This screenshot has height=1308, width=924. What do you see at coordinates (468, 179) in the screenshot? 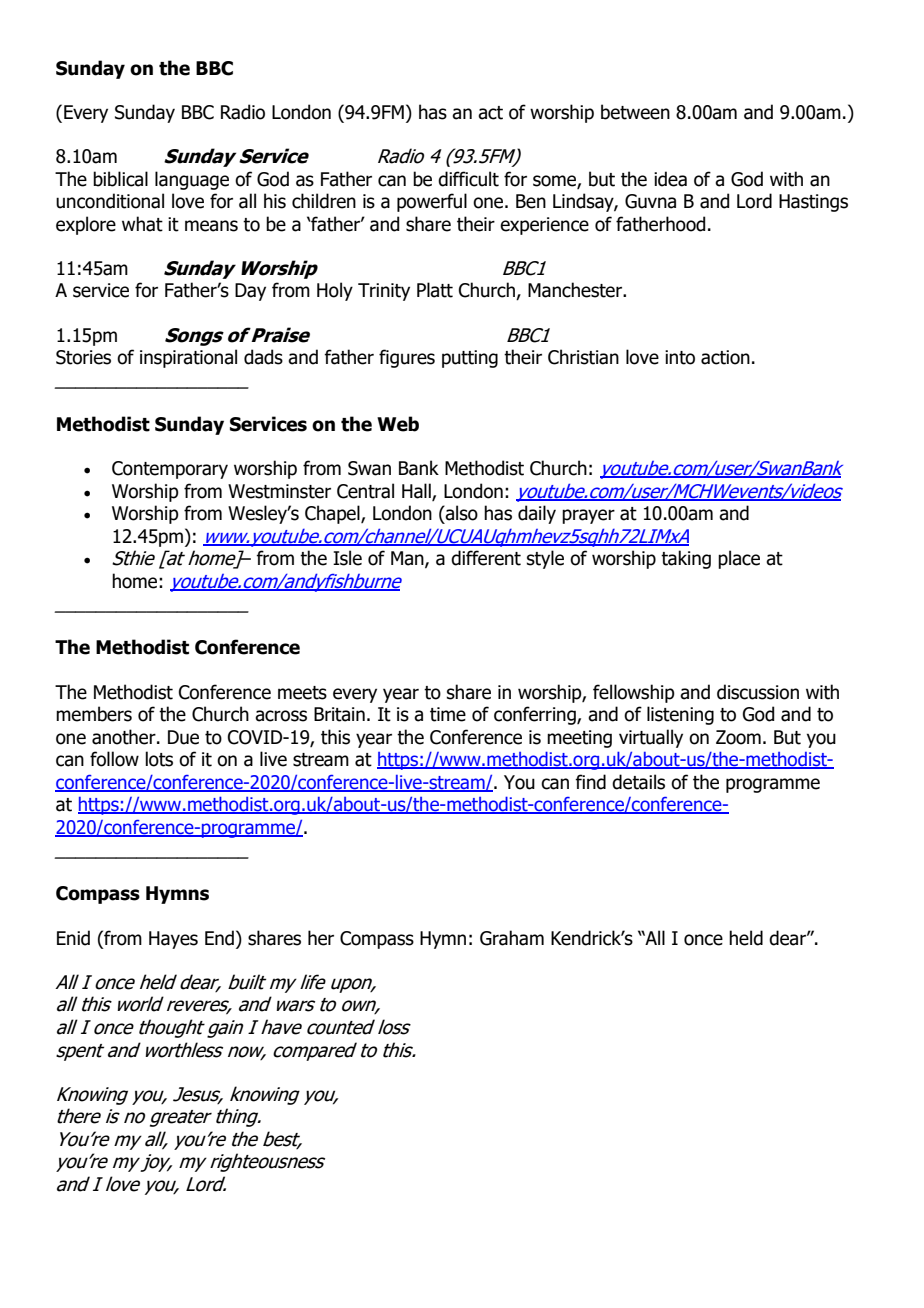
I see `difficult` at bounding box center [468, 179].
